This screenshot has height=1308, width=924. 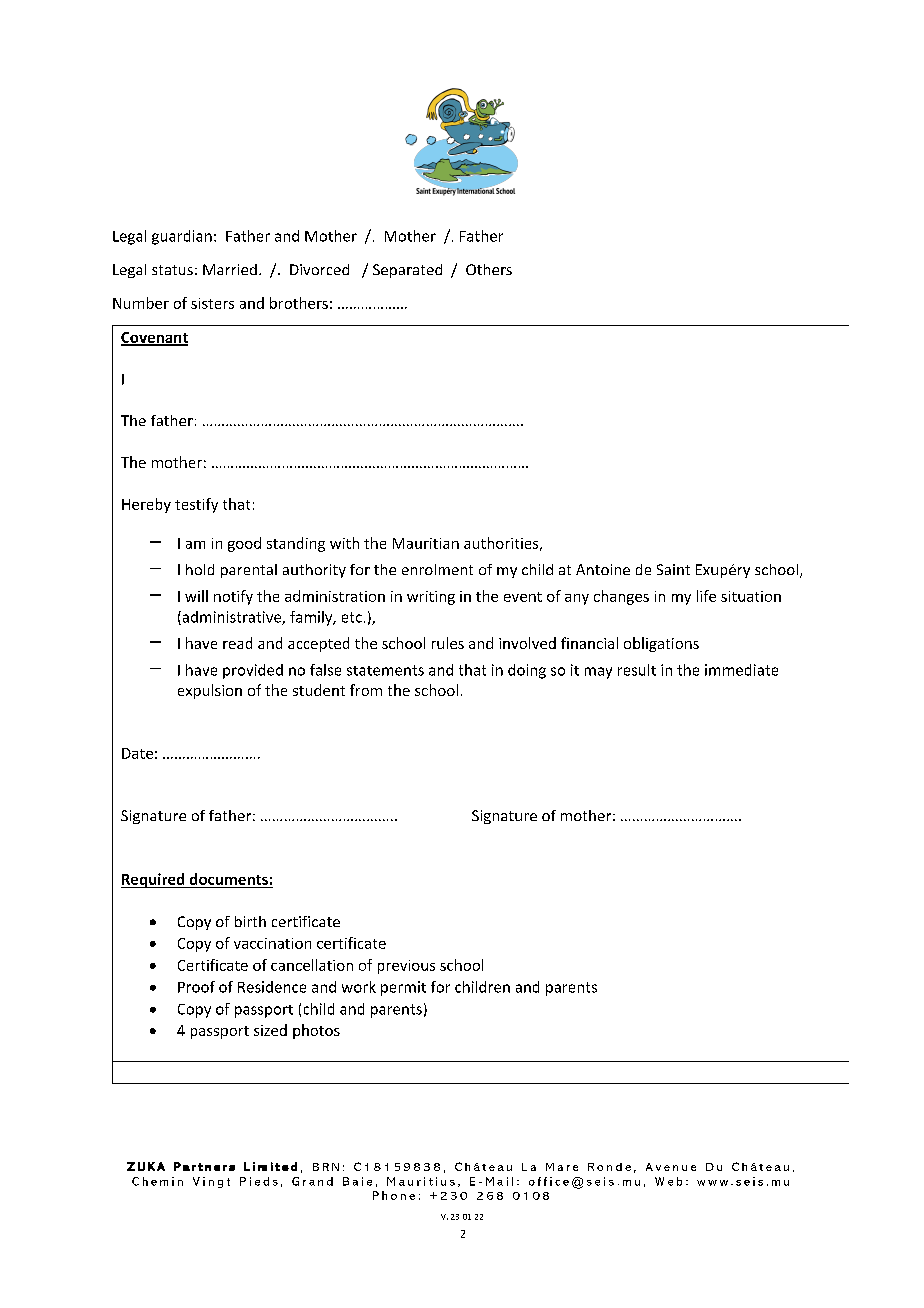 What do you see at coordinates (385, 670) in the screenshot?
I see `statements` at bounding box center [385, 670].
